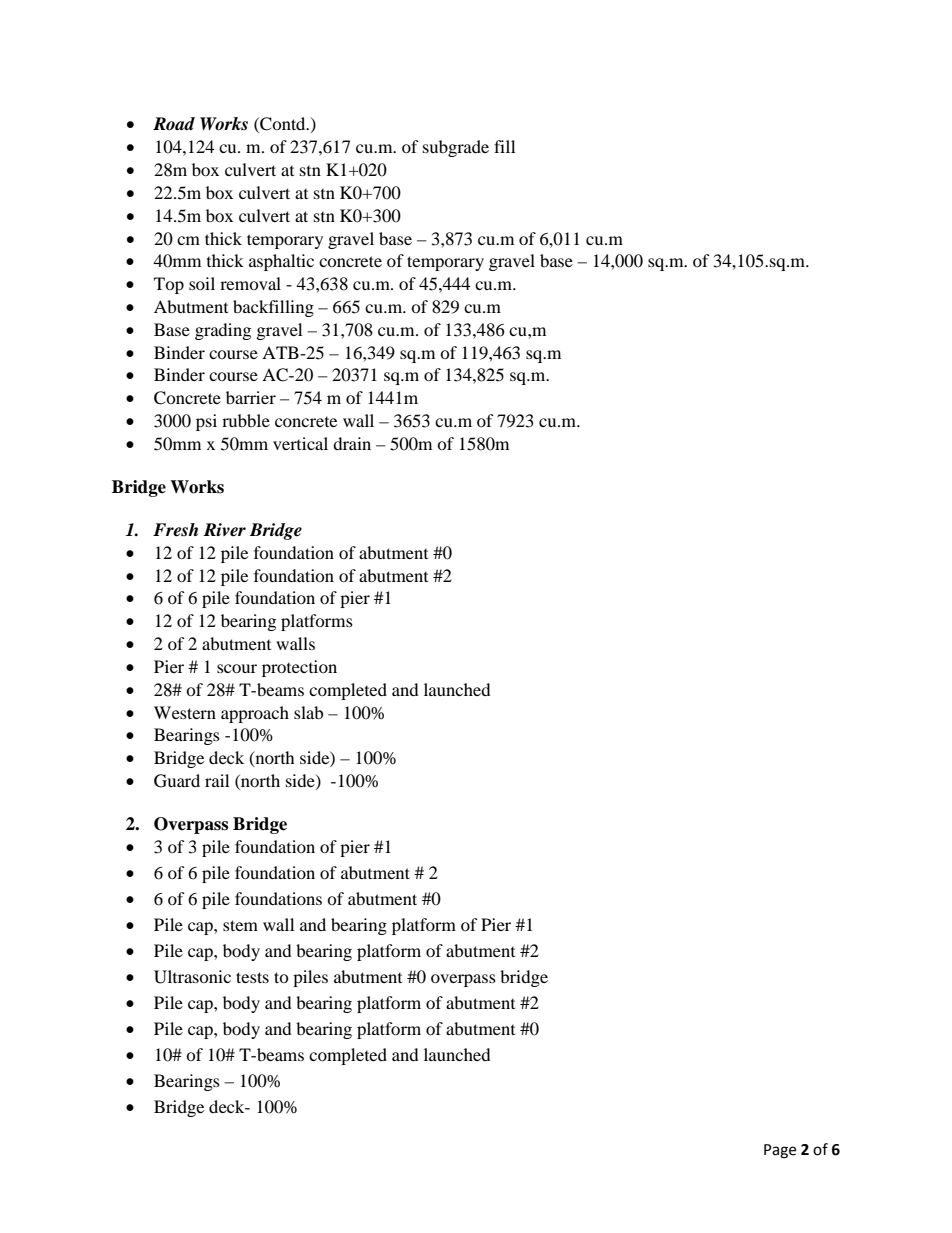  Describe the element at coordinates (308, 712) in the screenshot. I see `slab` at that location.
